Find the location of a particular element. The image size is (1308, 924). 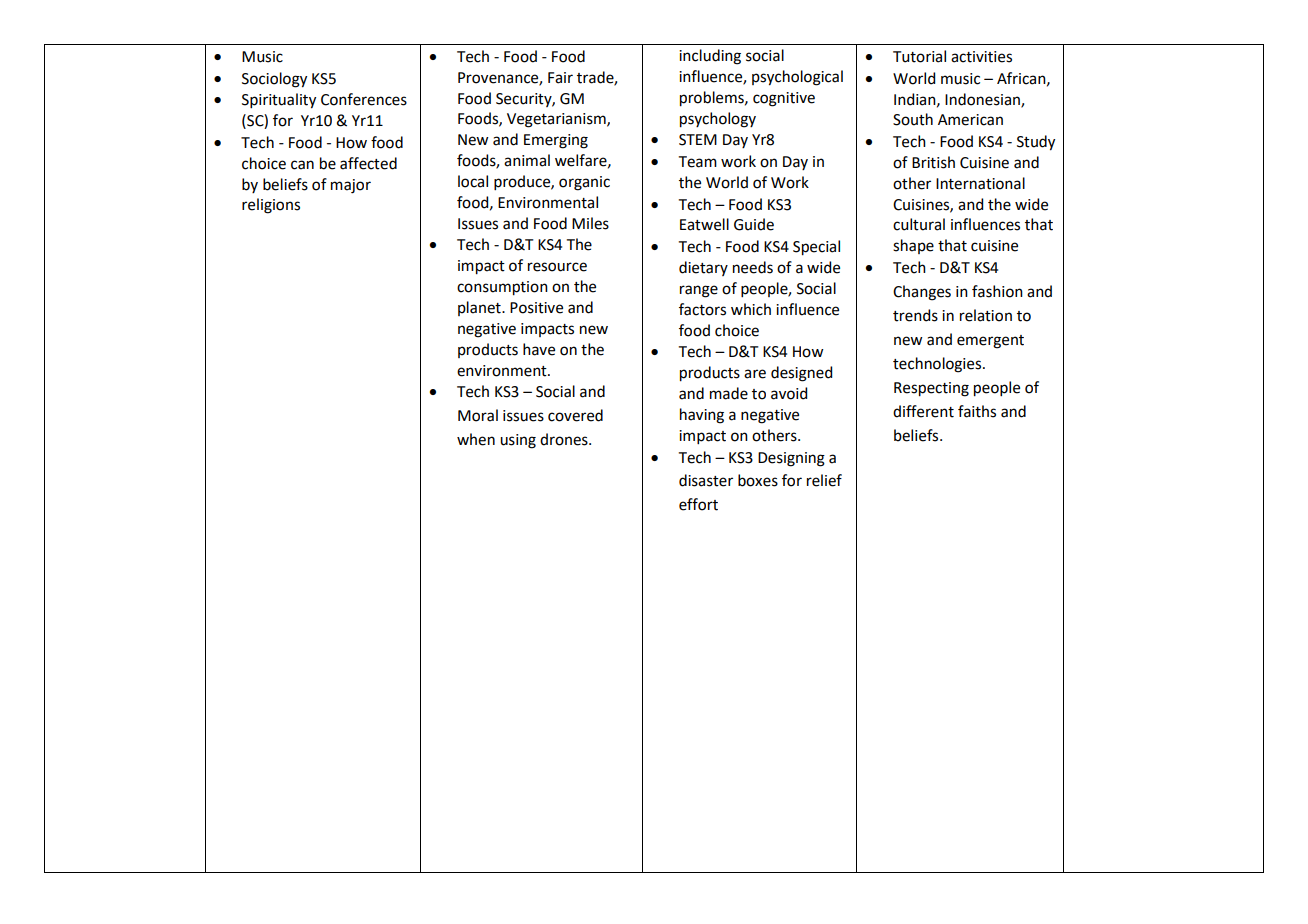

trends is located at coordinates (915, 315).
